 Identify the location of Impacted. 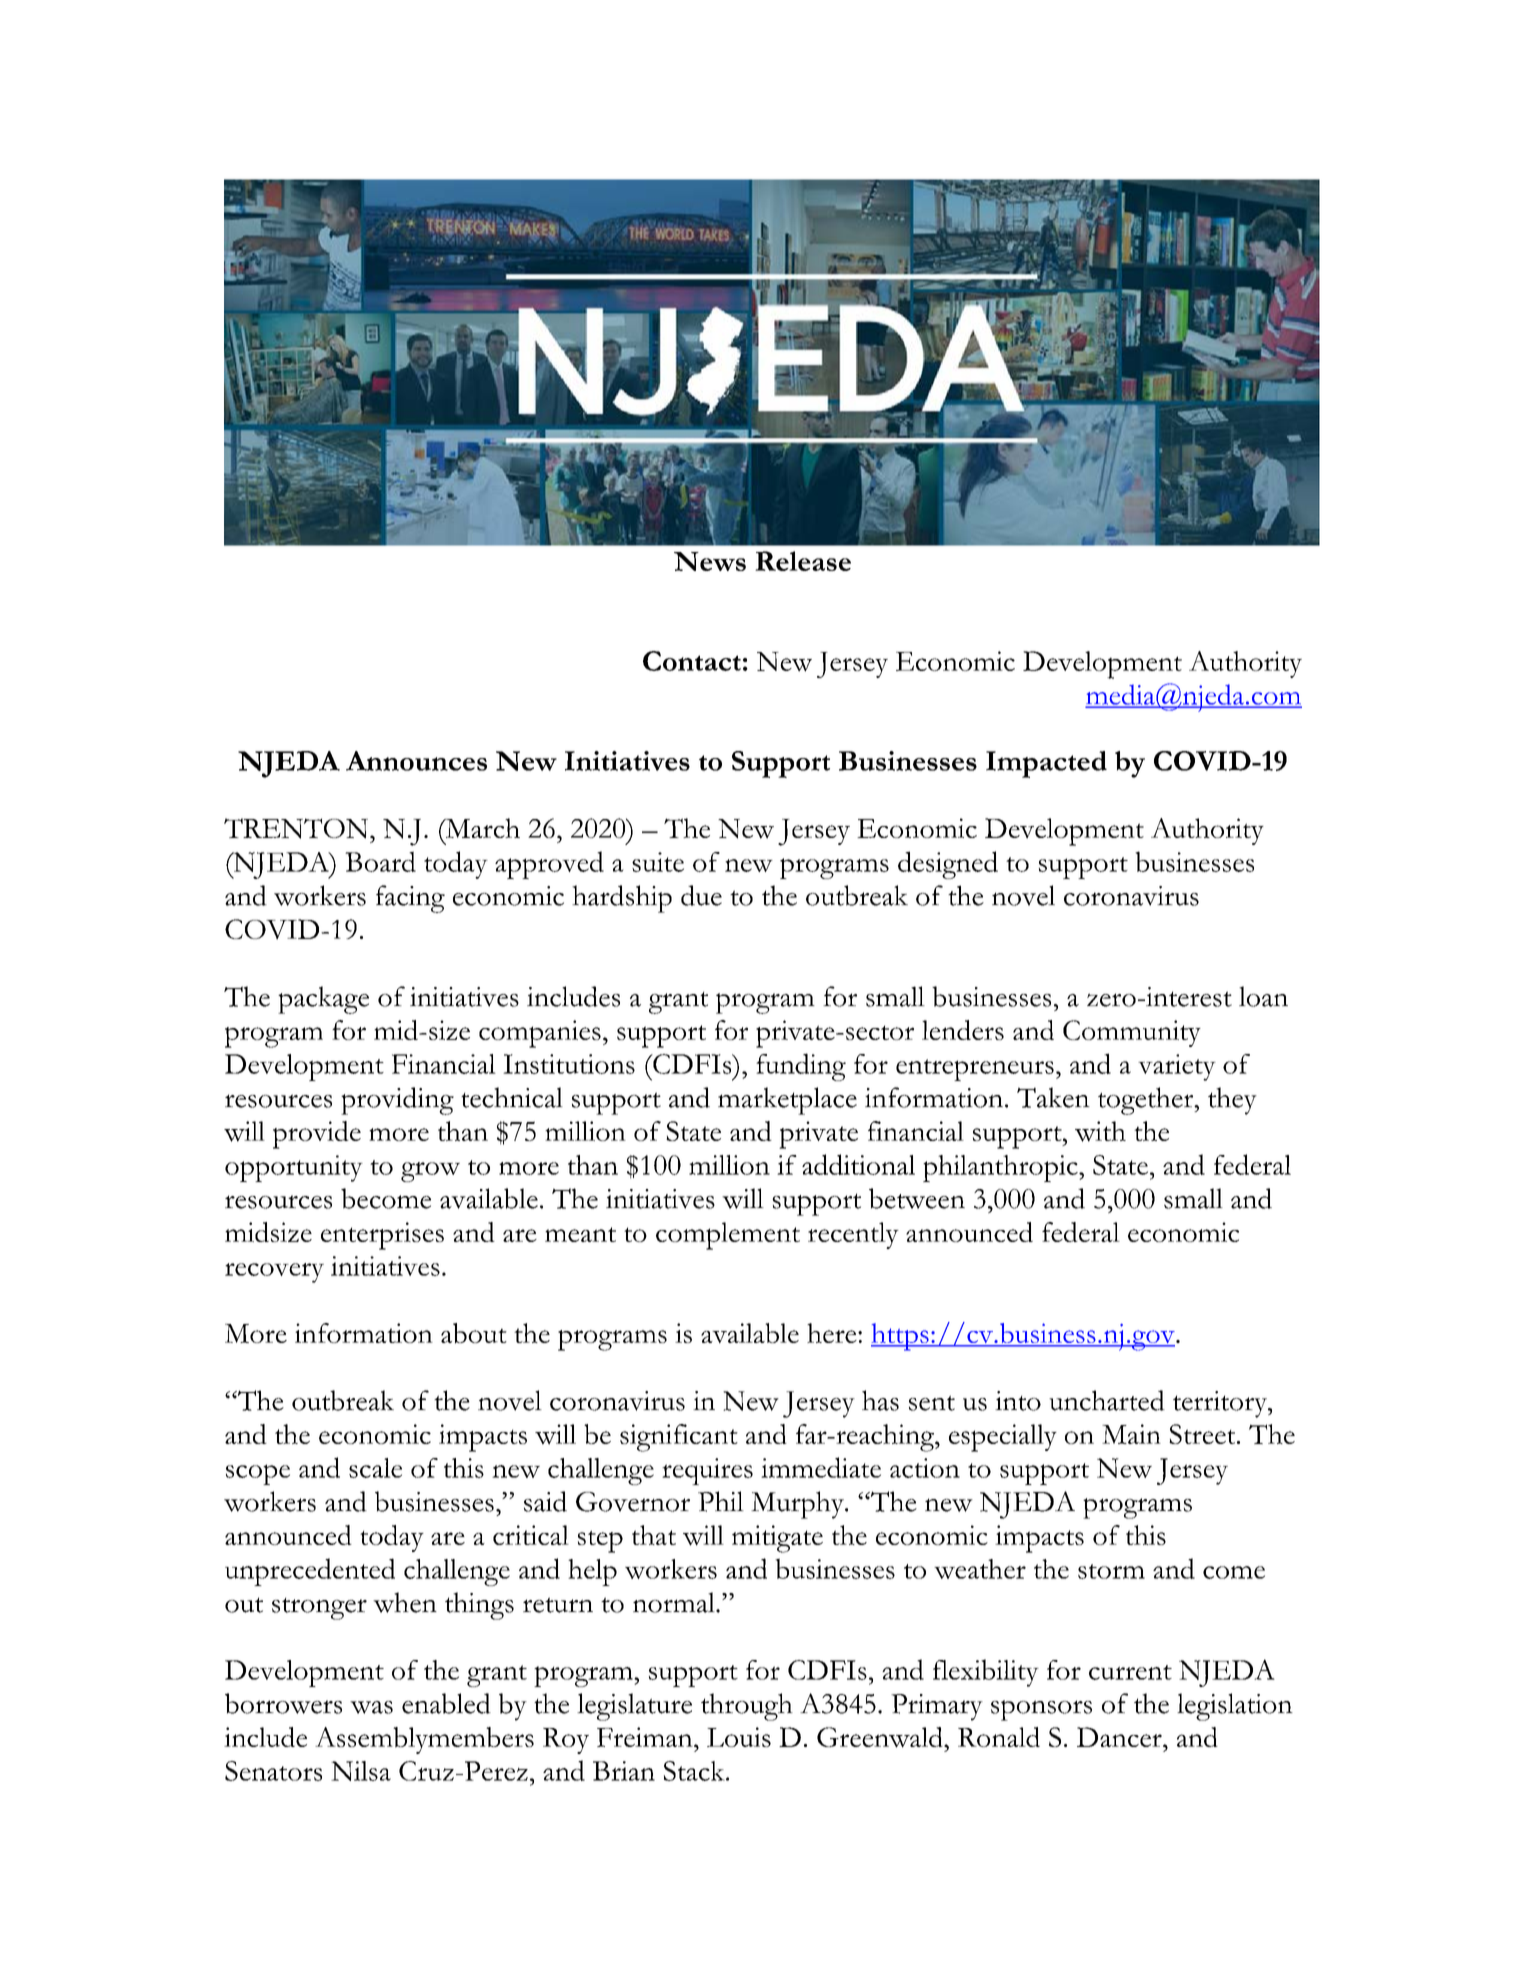
(1046, 764).
